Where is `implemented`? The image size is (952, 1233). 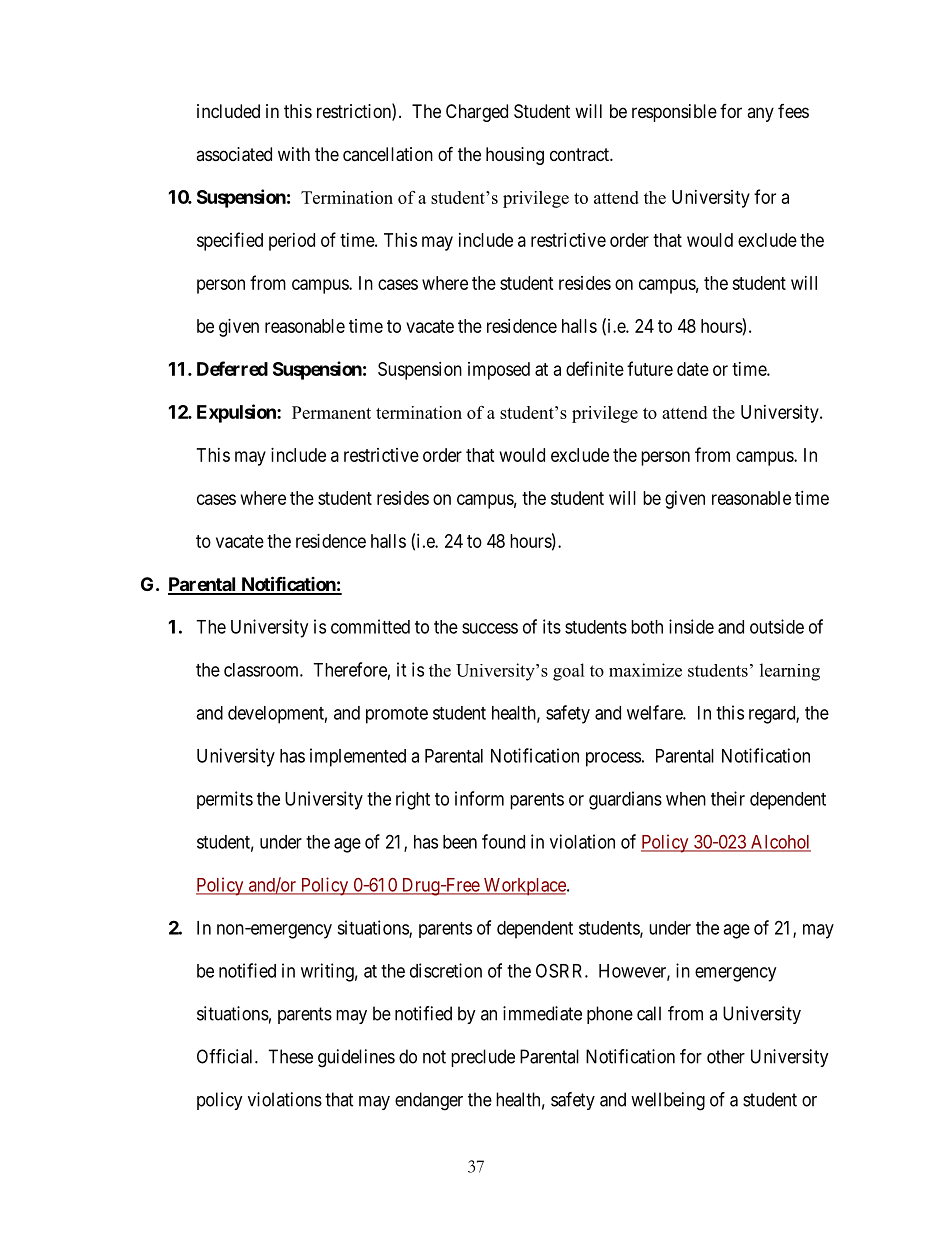
implemented is located at coordinates (358, 757).
